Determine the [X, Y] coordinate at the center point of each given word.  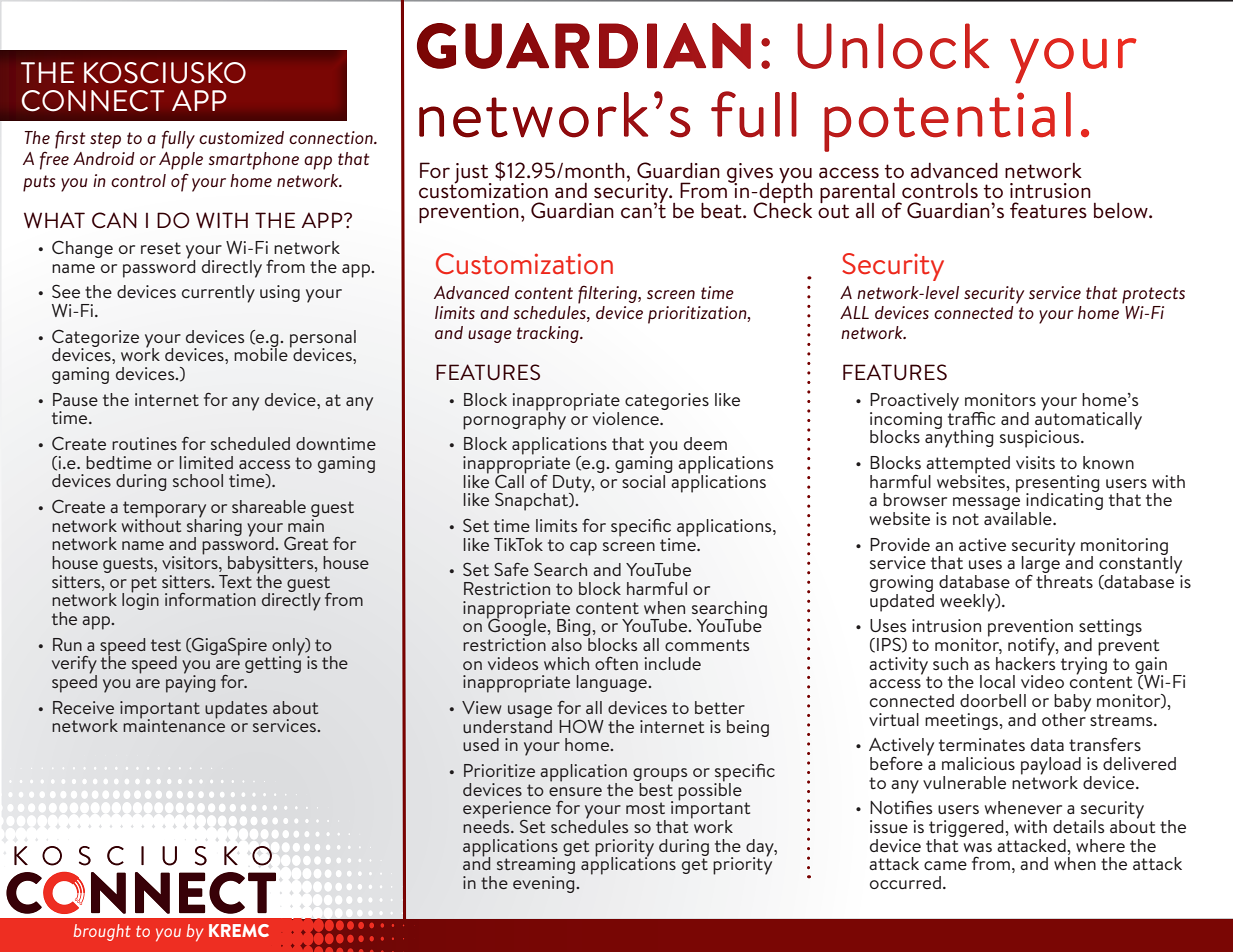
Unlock [893, 46]
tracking [549, 334]
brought [102, 932]
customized [241, 137]
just [471, 174]
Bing [573, 629]
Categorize [95, 339]
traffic [971, 417]
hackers [1025, 662]
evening [545, 884]
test [166, 645]
